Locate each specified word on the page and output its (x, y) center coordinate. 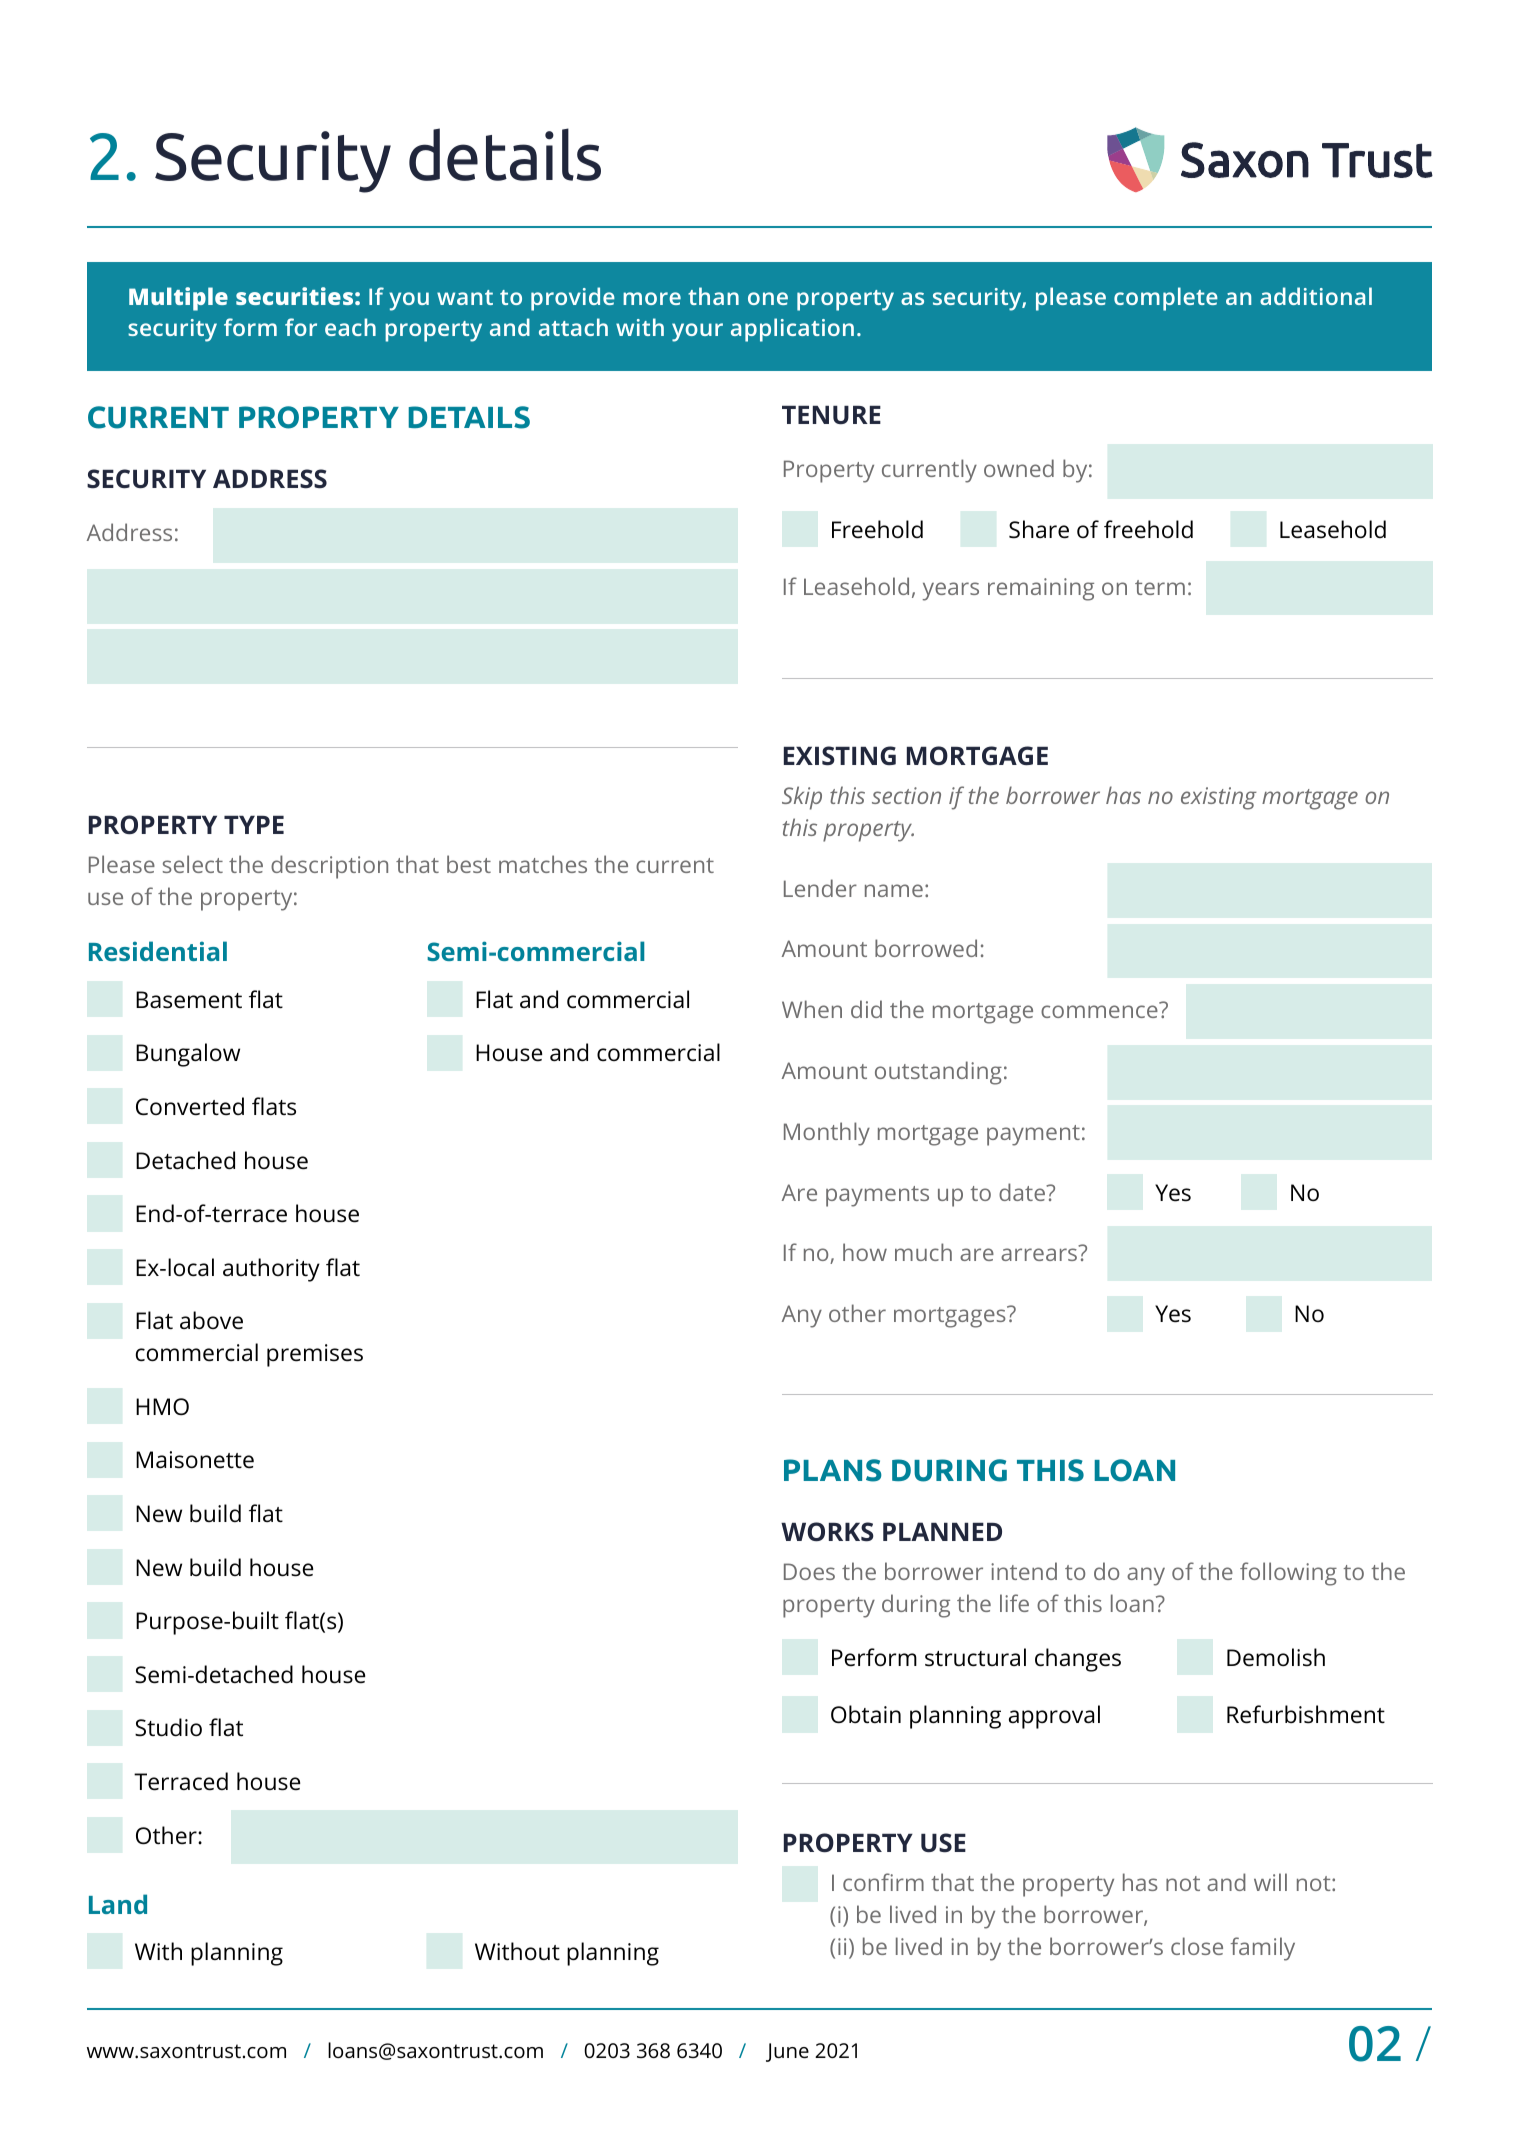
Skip (802, 798)
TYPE (254, 825)
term (1160, 587)
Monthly (827, 1134)
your (697, 332)
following (1288, 1574)
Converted (190, 1106)
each (350, 327)
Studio (168, 1727)
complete (1166, 299)
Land (118, 1904)
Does (809, 1571)
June (787, 2052)
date (1023, 1192)
